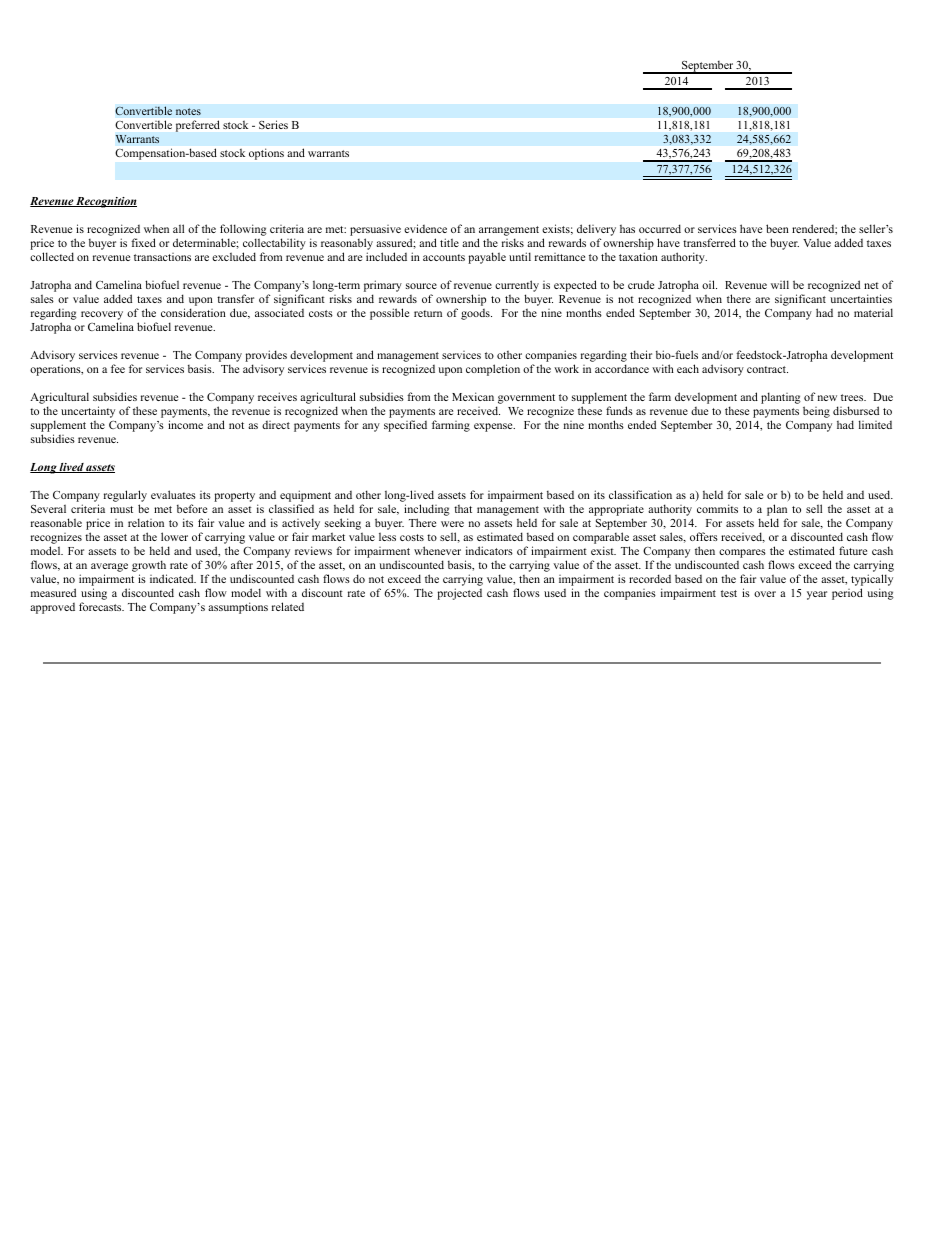  I want to click on Series, so click(273, 124).
